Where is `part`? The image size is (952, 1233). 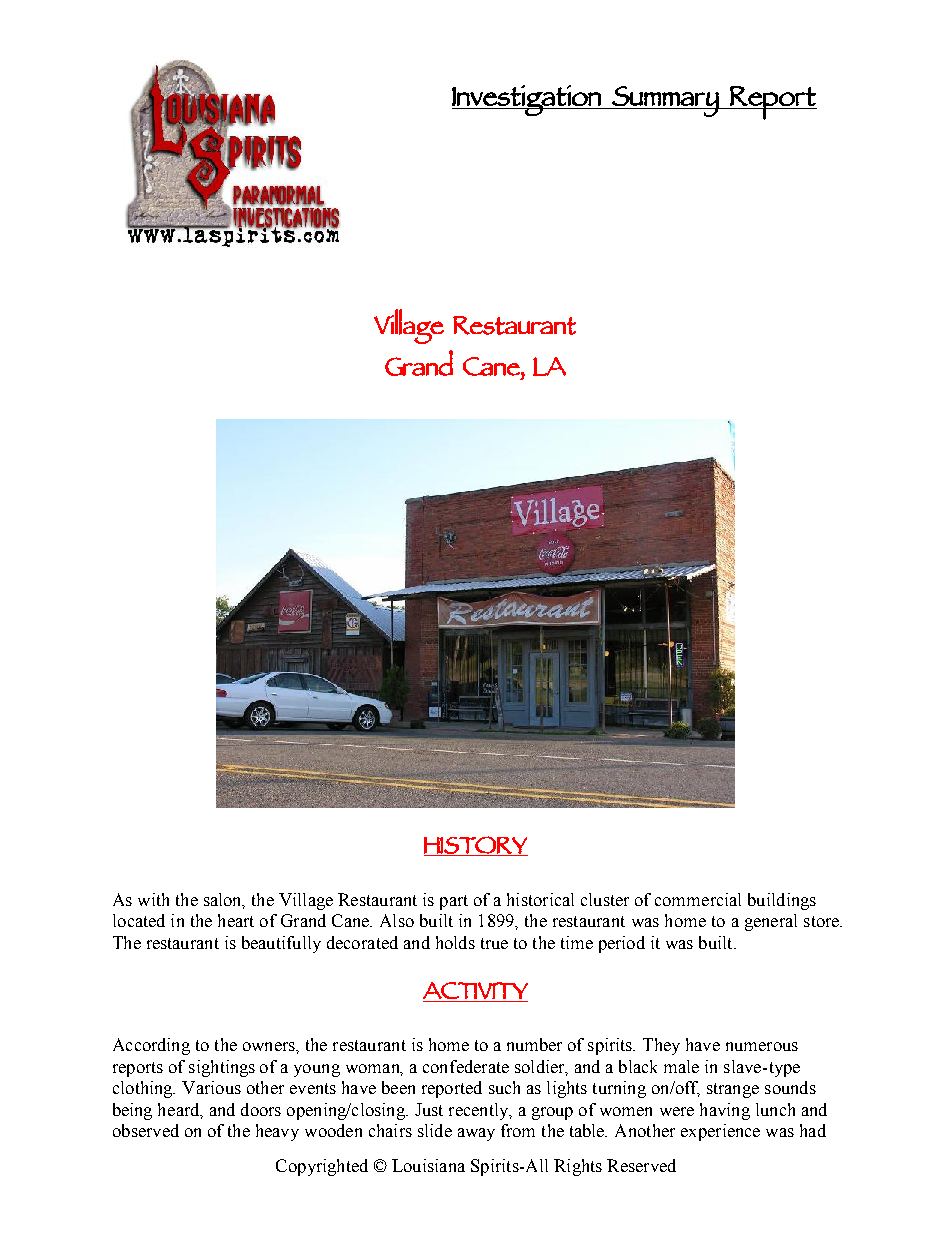 part is located at coordinates (454, 902).
